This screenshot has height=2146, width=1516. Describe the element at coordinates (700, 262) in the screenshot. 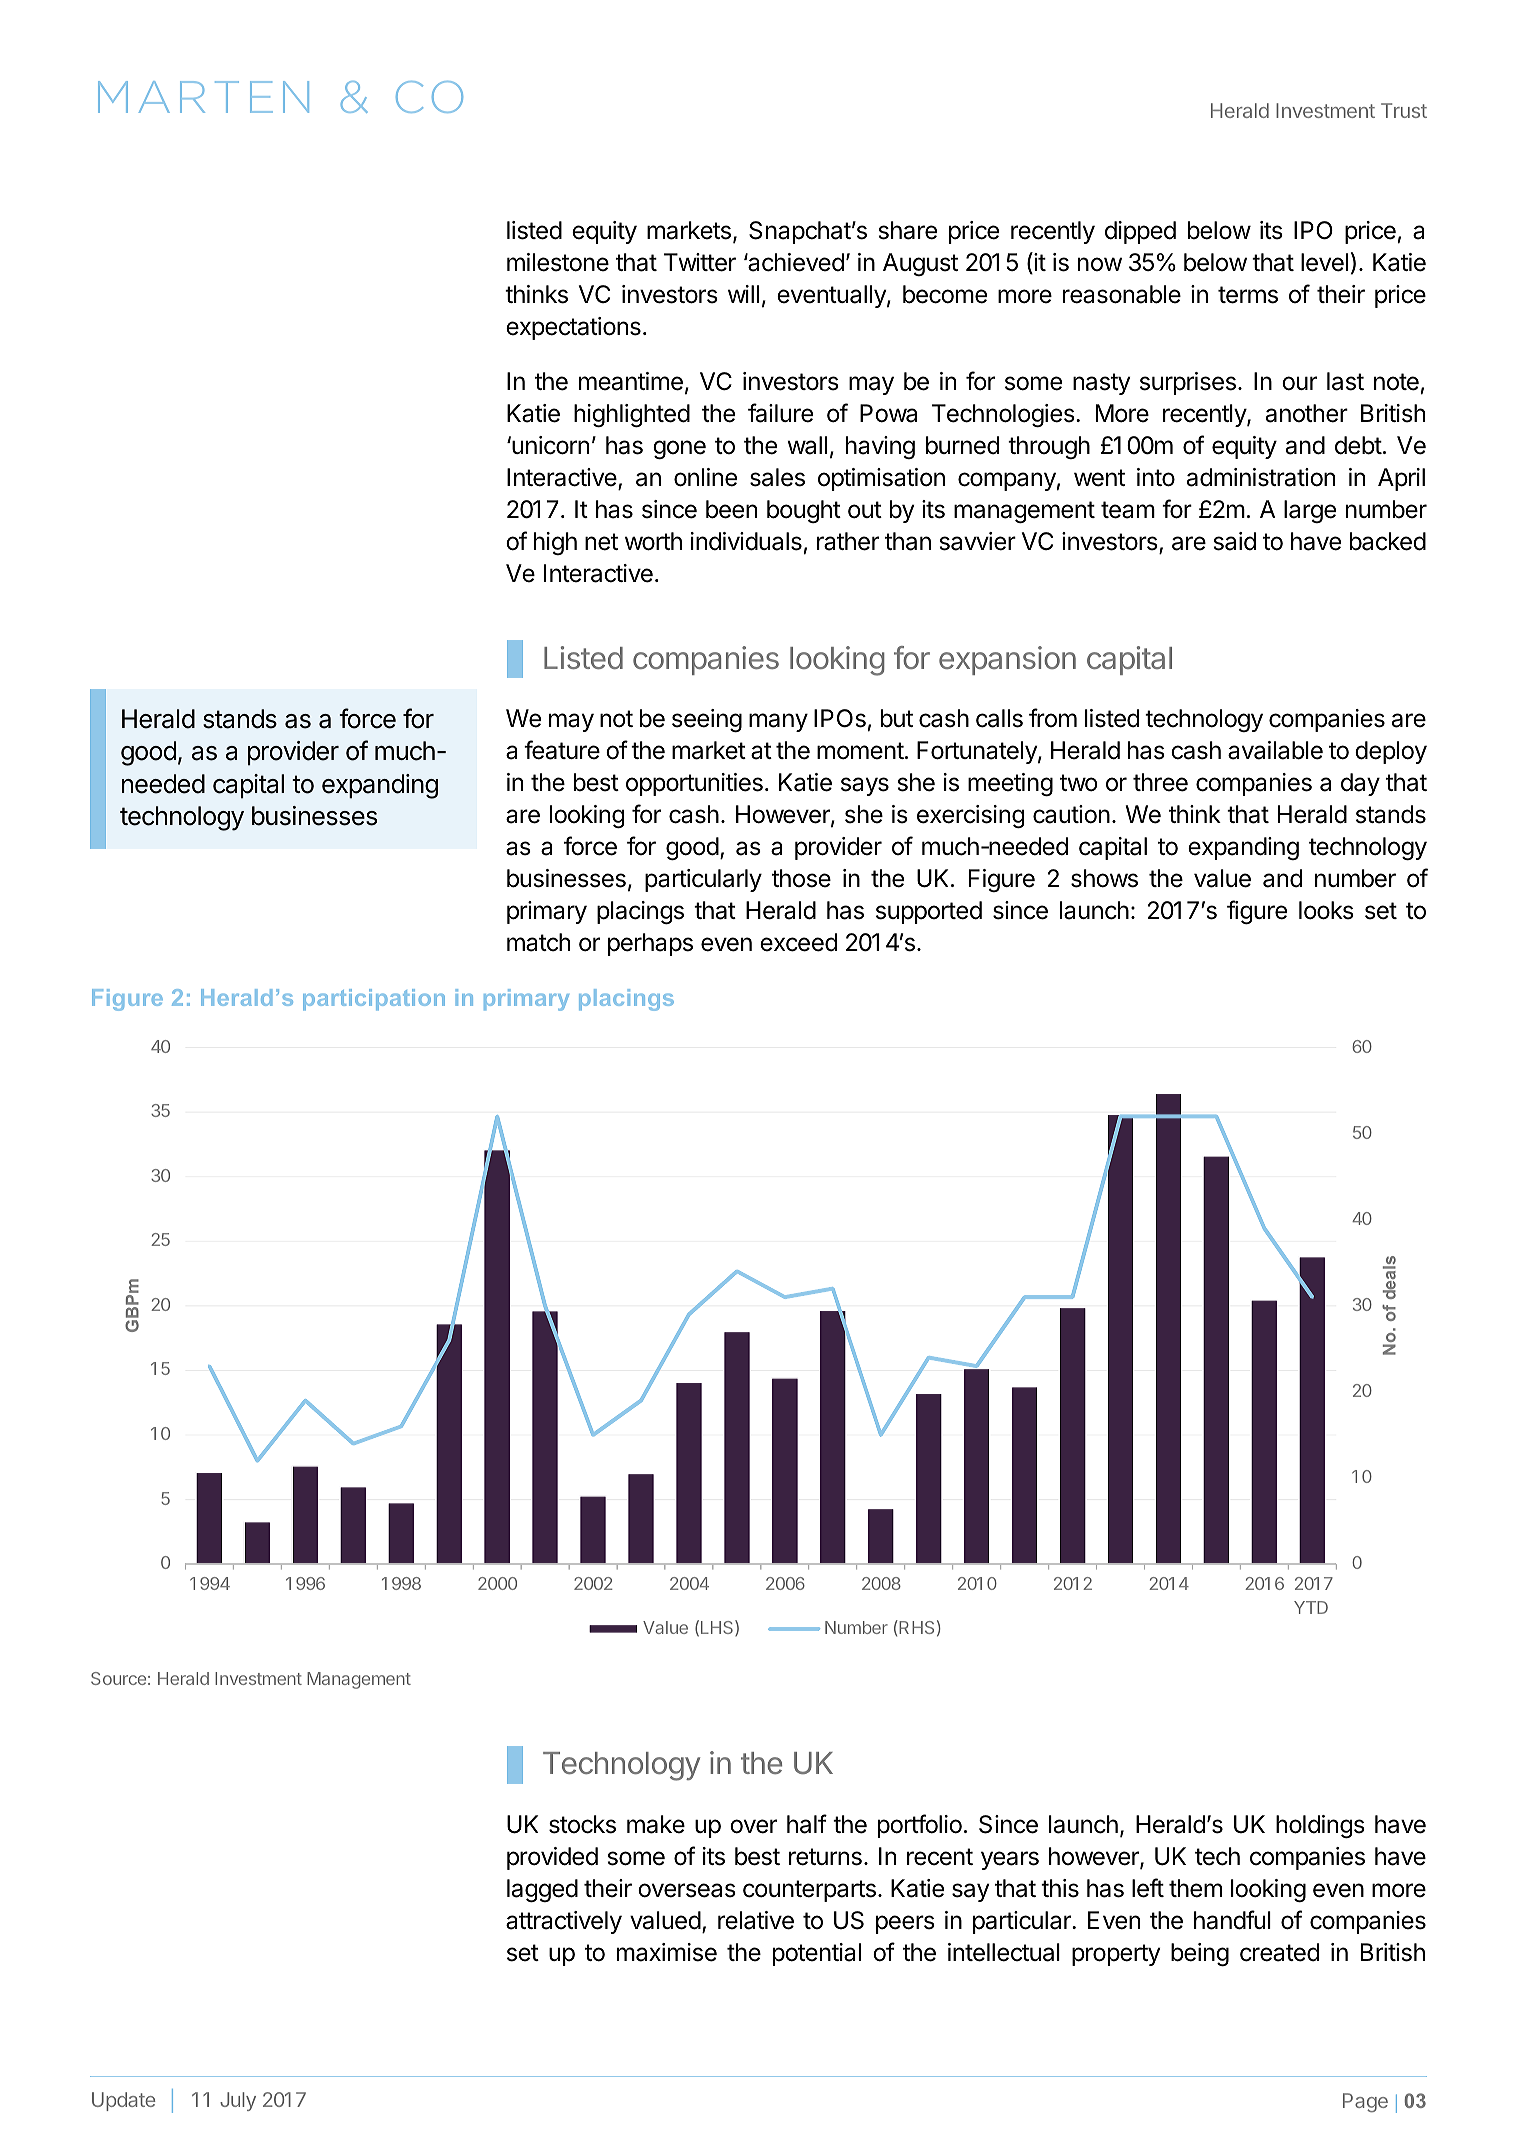

I see `Twitter` at that location.
